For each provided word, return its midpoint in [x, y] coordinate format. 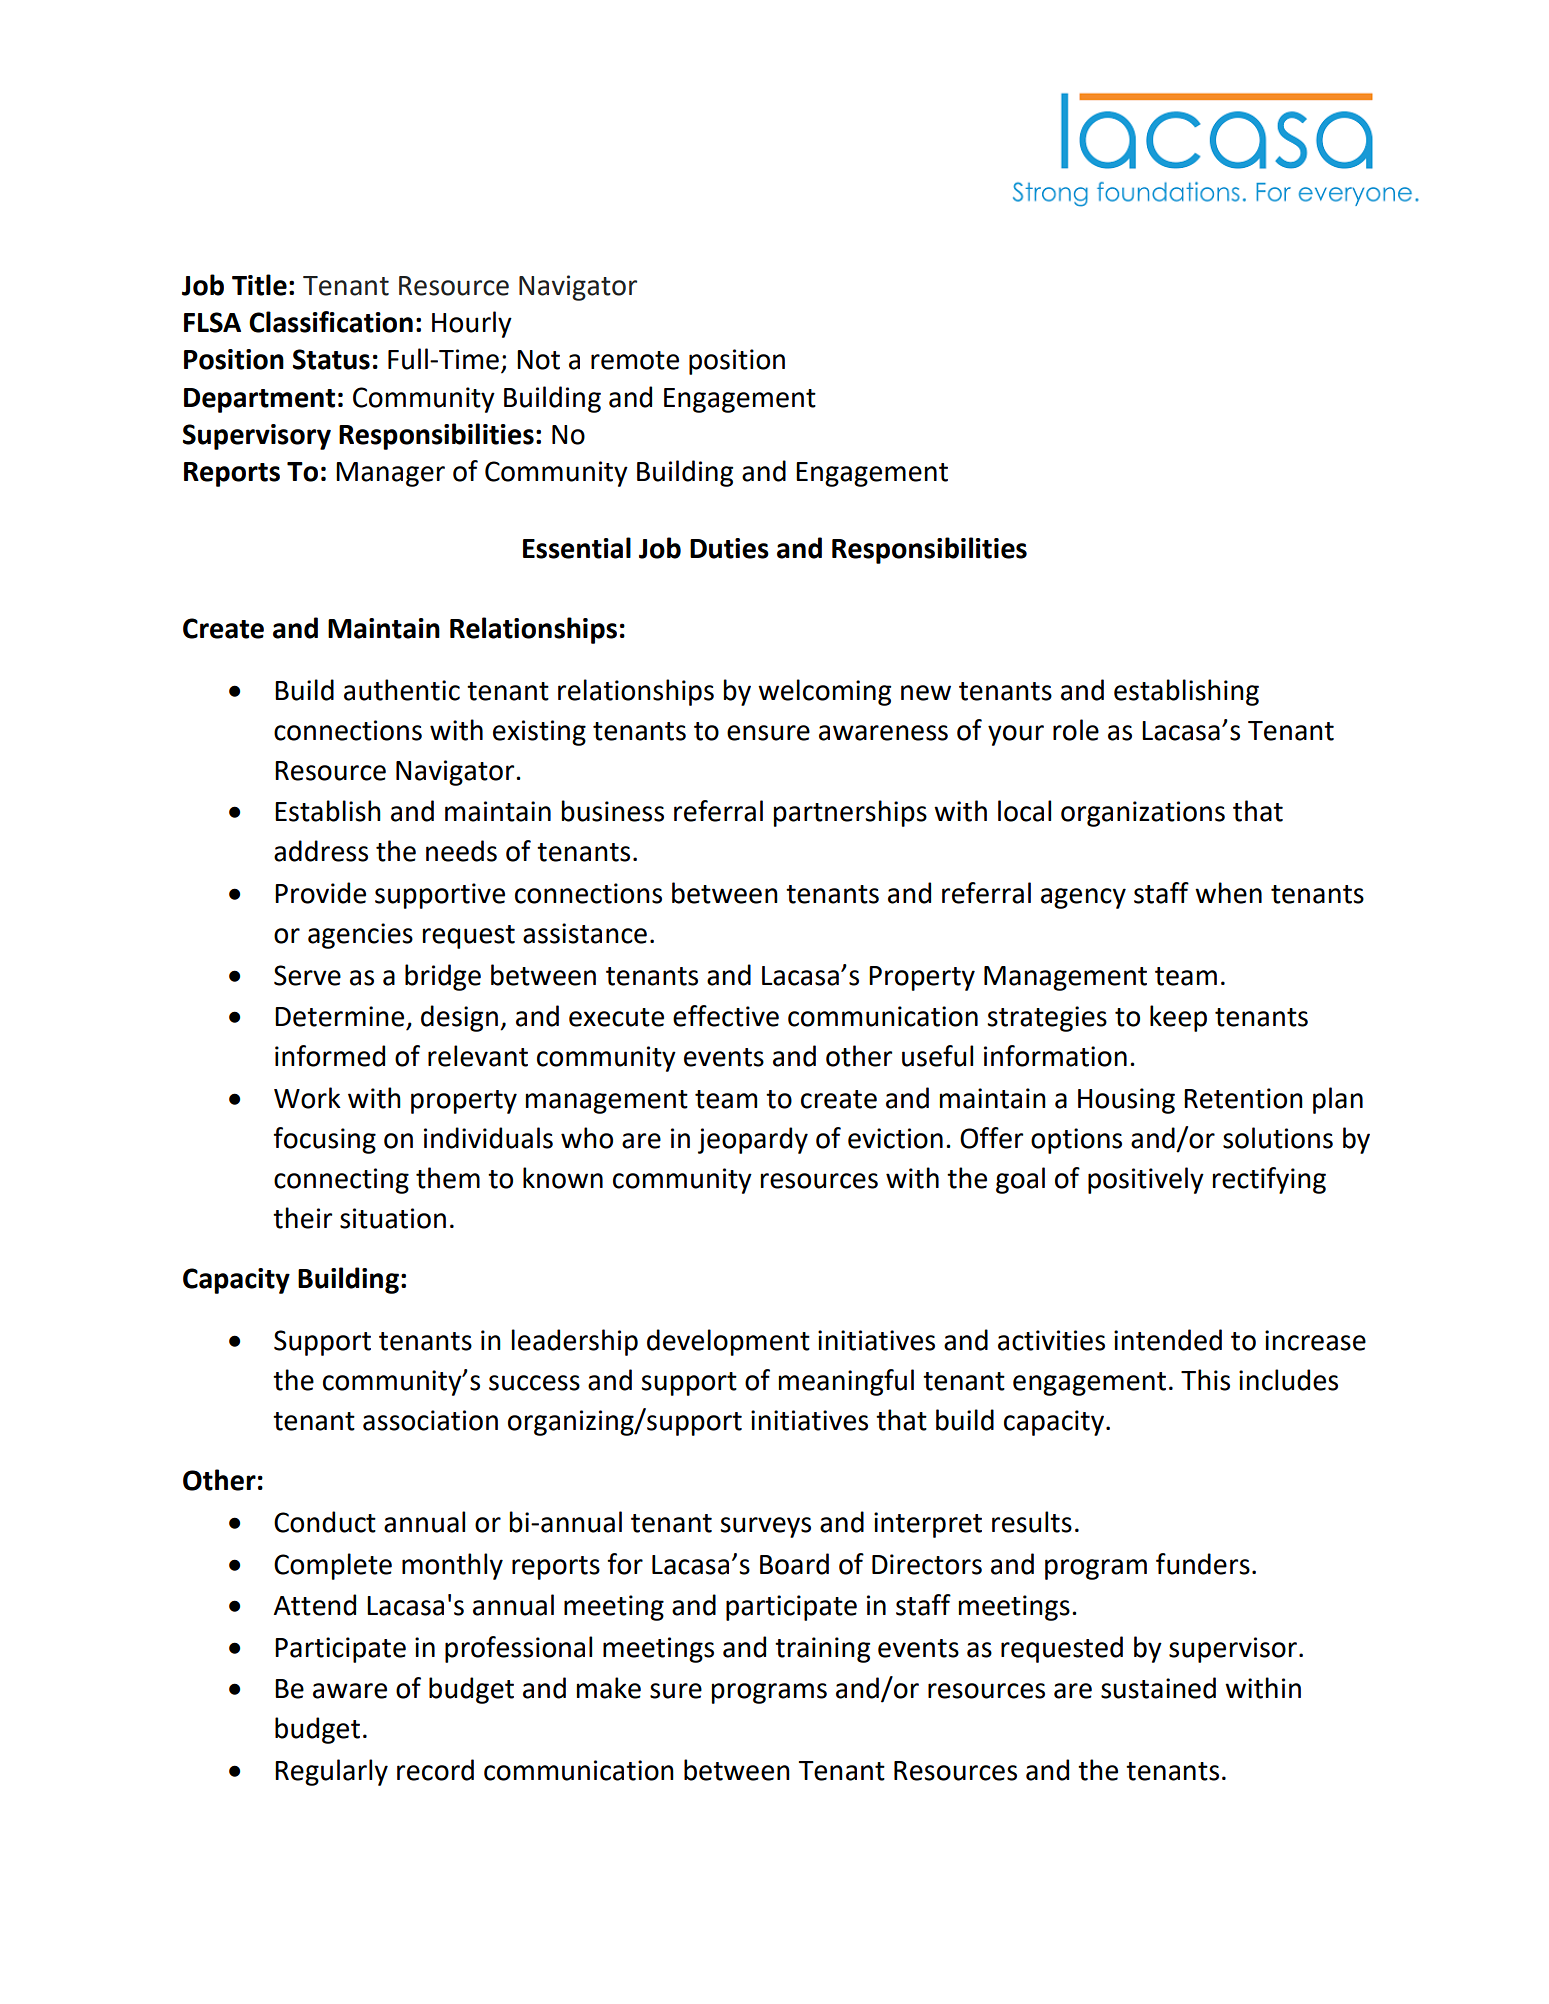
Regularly [331, 1772]
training [822, 1650]
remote [635, 360]
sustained [1158, 1688]
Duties [729, 548]
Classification [331, 322]
